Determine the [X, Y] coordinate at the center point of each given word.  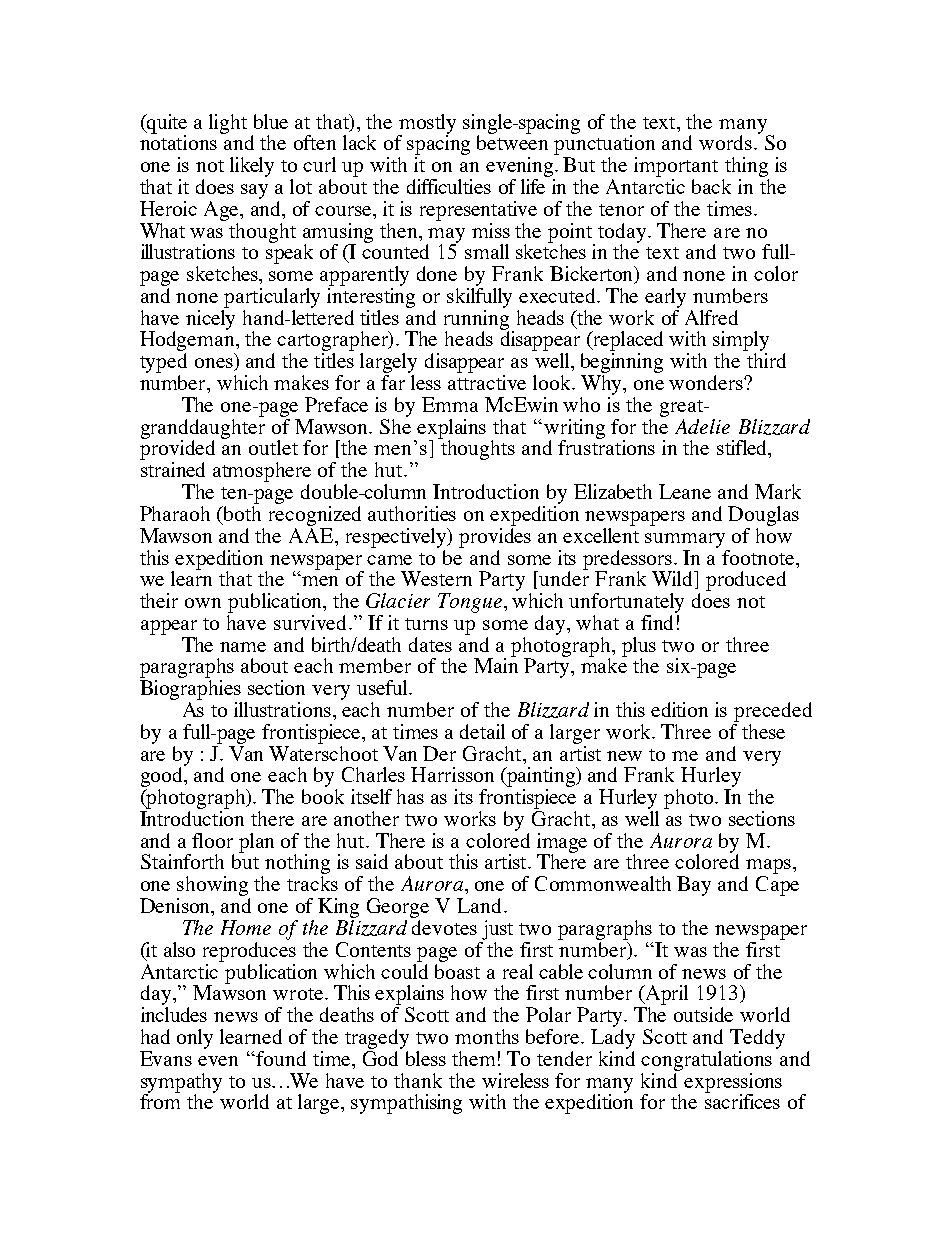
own [203, 603]
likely [252, 167]
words [727, 142]
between [512, 141]
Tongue [470, 603]
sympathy [181, 1084]
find [657, 622]
